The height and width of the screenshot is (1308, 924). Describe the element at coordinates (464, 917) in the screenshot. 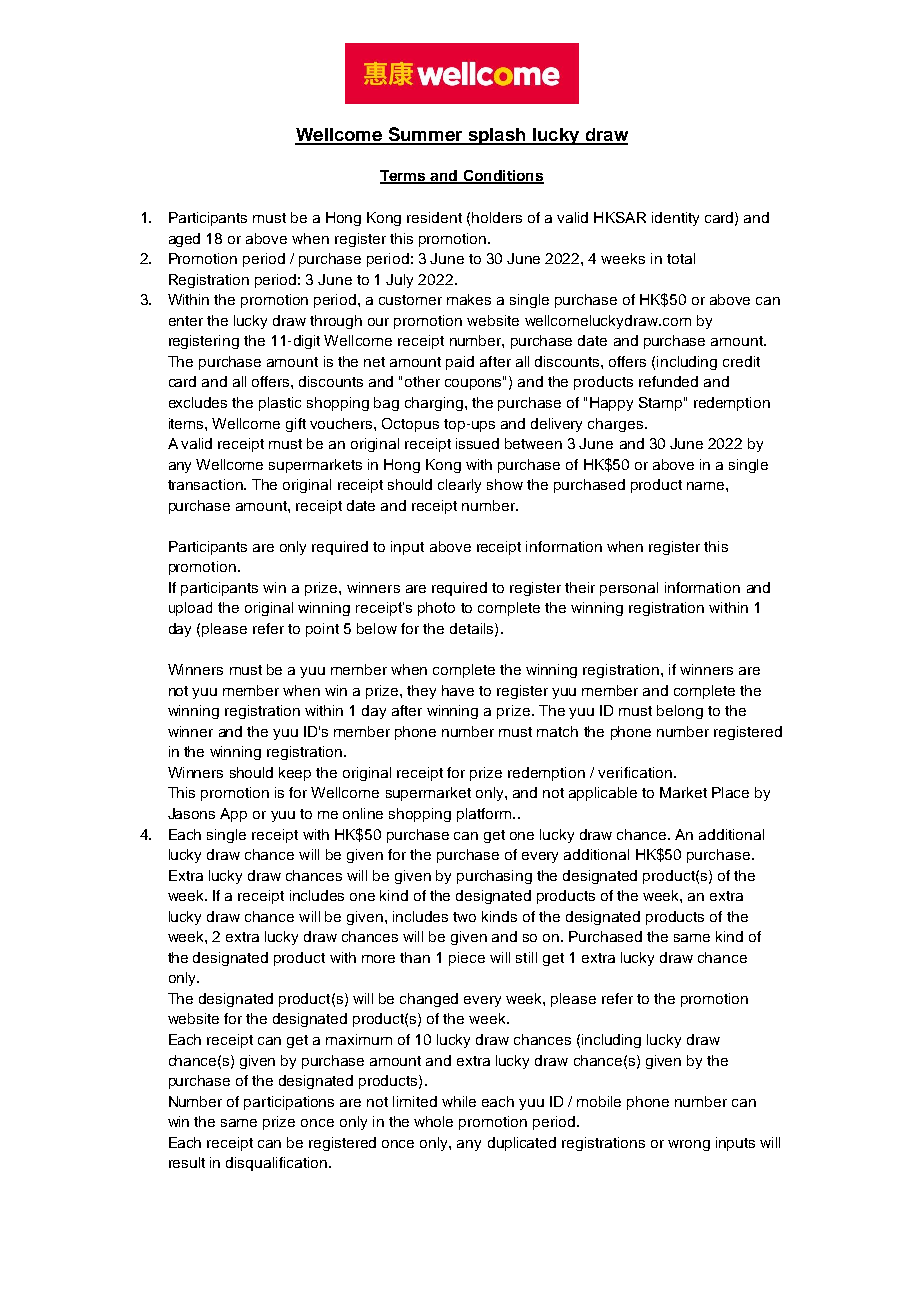

I see `two` at that location.
